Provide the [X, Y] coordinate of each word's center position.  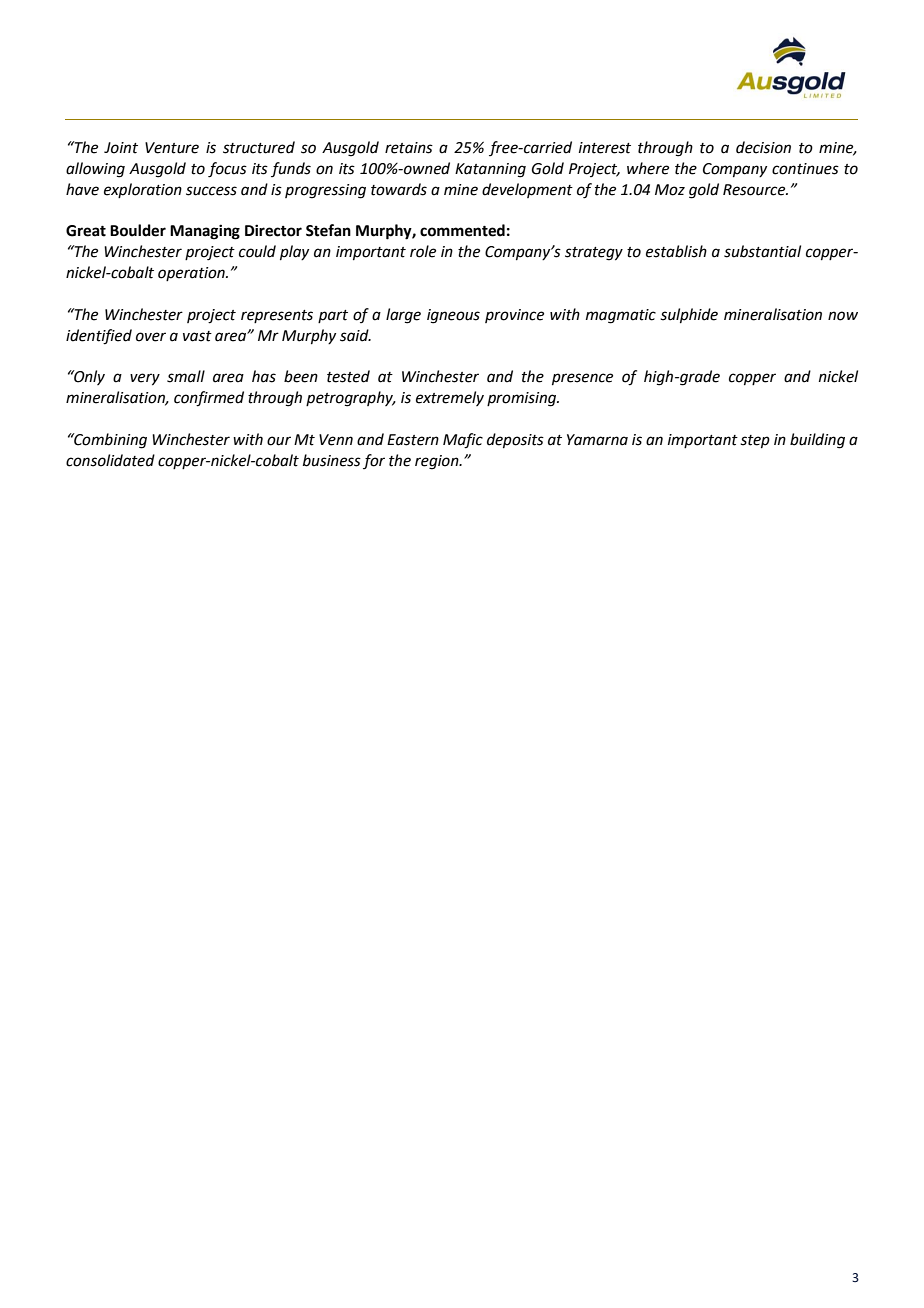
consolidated [110, 460]
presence [582, 379]
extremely [450, 398]
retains [409, 148]
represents [277, 316]
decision [763, 147]
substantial [762, 251]
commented [462, 230]
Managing [205, 232]
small [186, 376]
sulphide [689, 315]
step [755, 441]
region [438, 462]
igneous [453, 316]
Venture [172, 148]
